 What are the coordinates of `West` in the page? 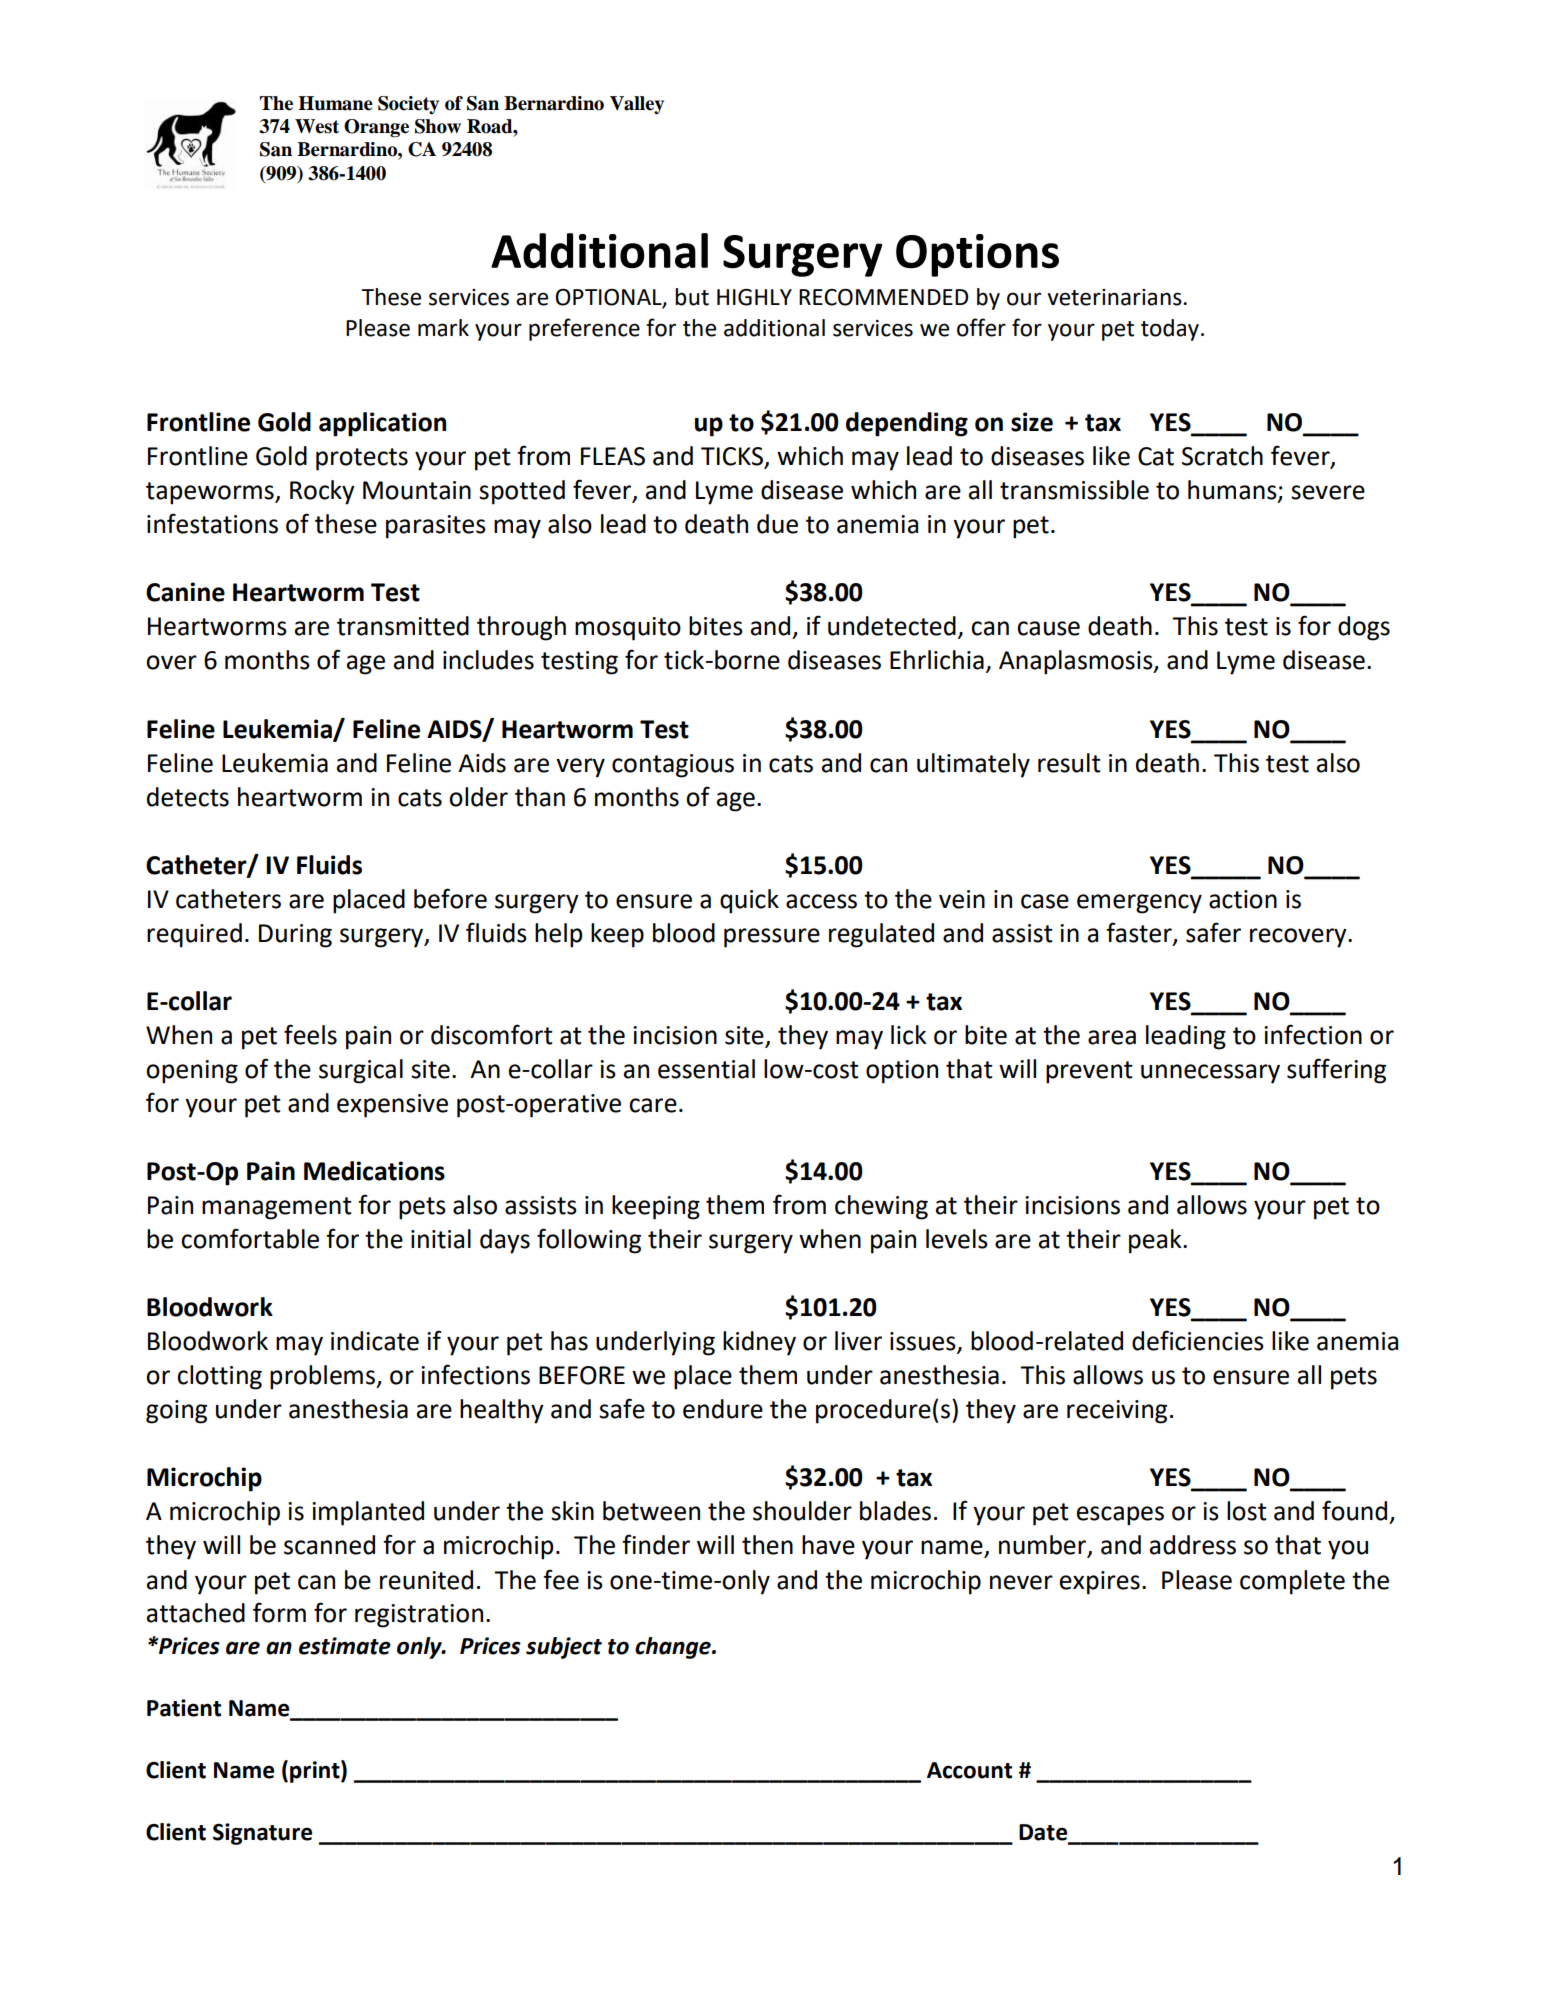 It's located at (317, 126).
